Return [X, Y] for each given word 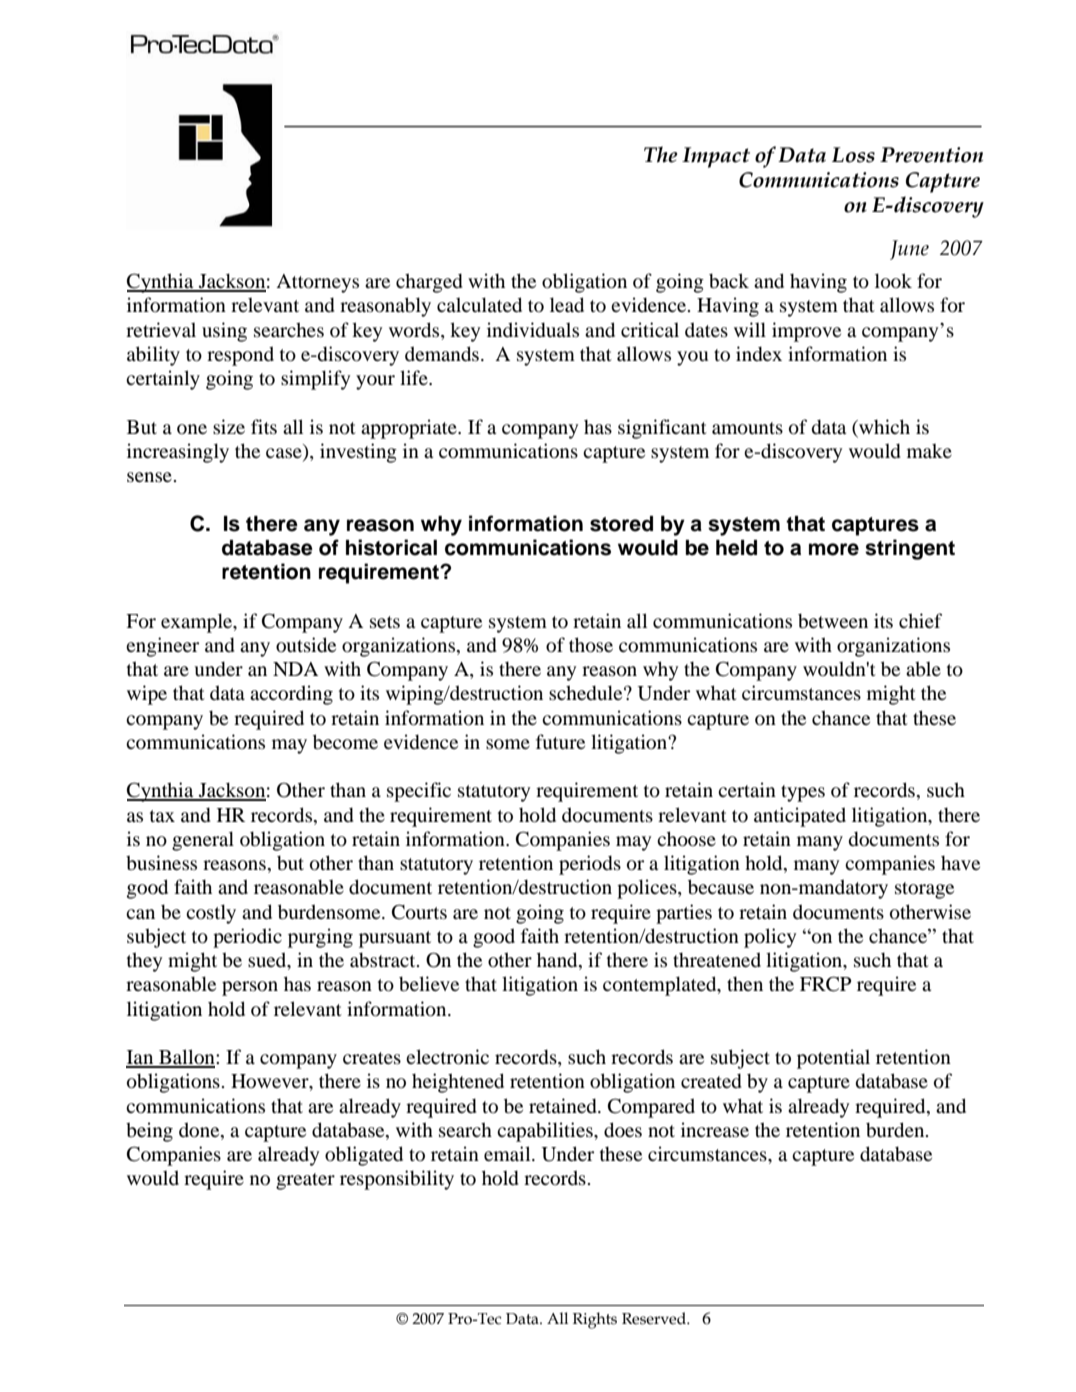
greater [305, 1181]
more [834, 549]
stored [621, 524]
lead [567, 305]
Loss [853, 155]
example [198, 623]
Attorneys [317, 283]
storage [924, 890]
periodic [247, 938]
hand [558, 961]
